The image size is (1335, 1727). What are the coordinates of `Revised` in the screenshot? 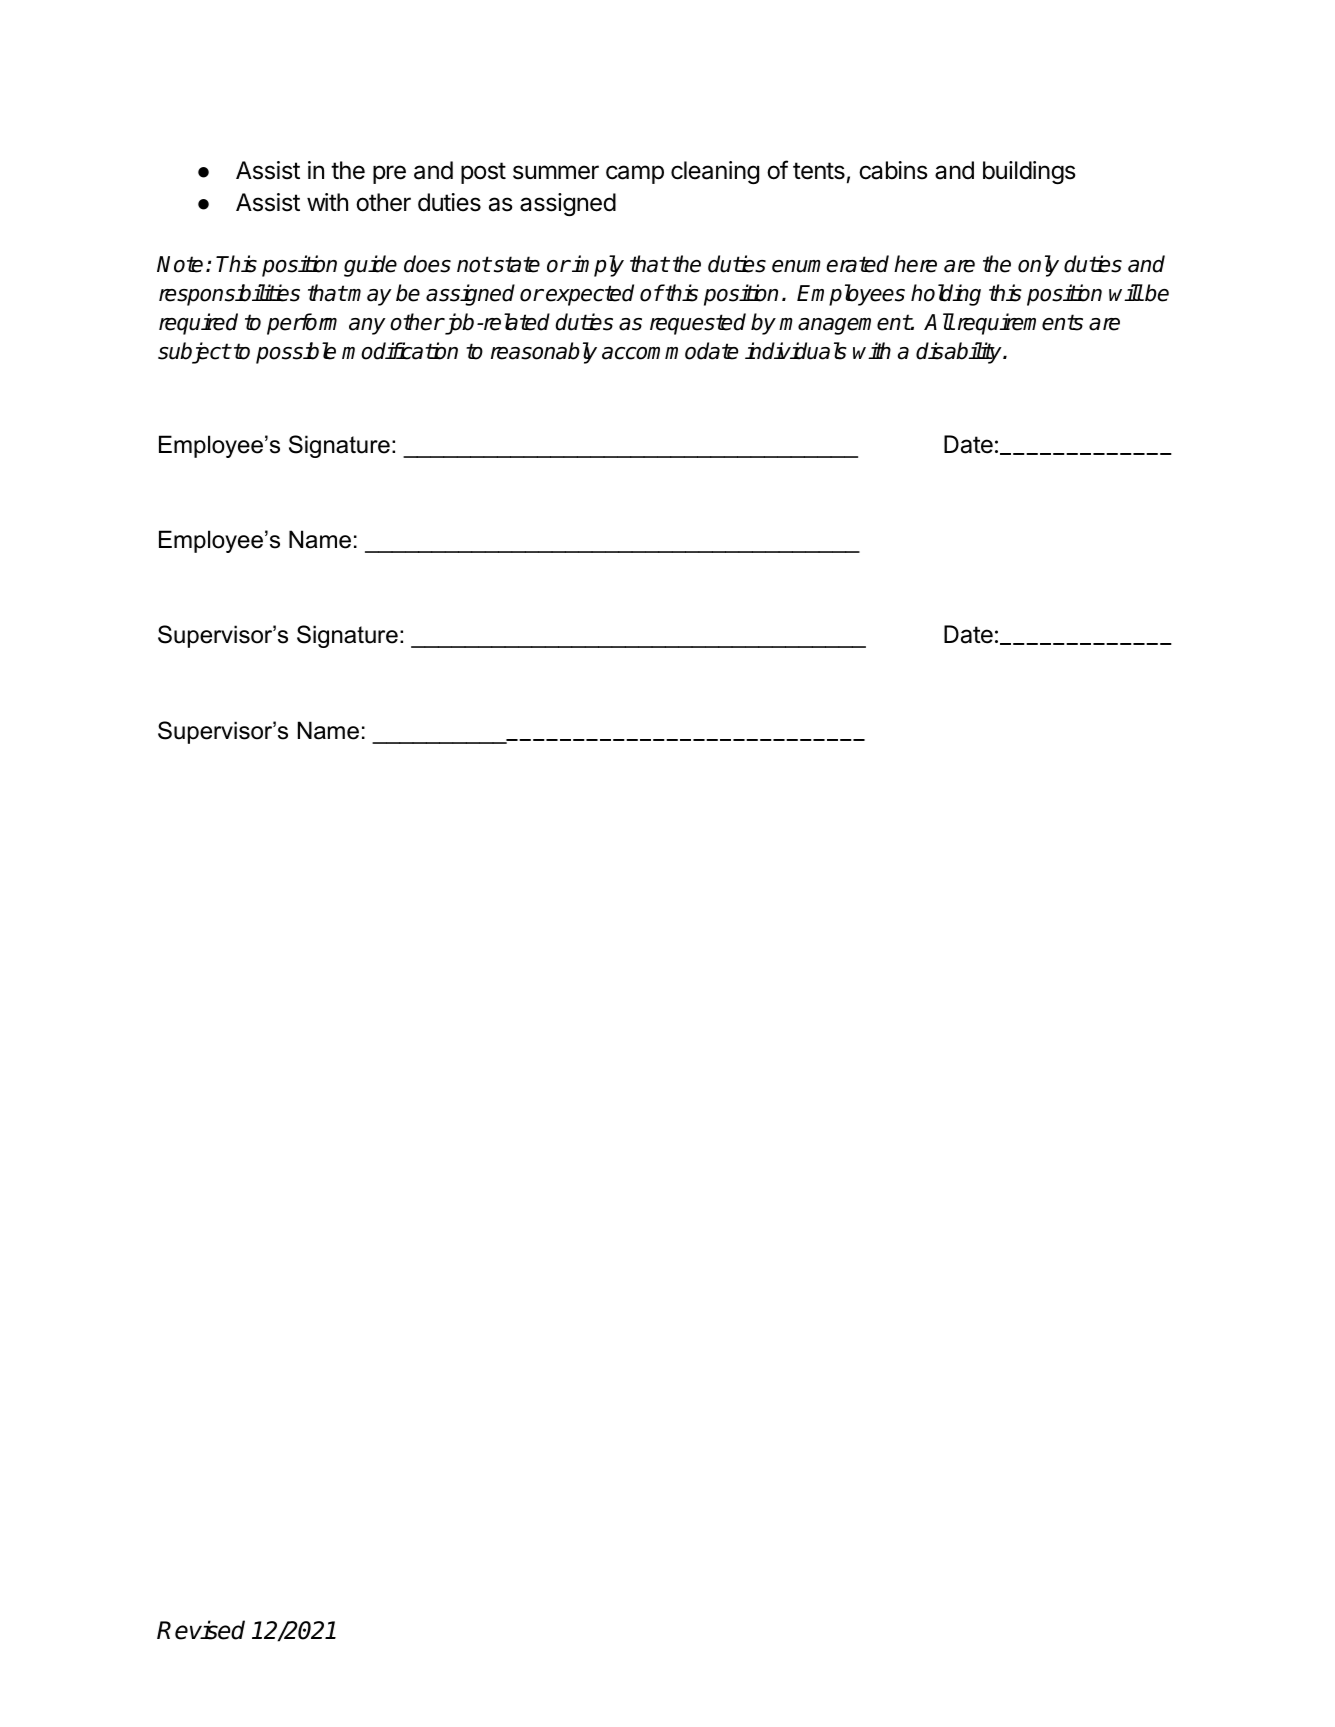 It's located at (201, 1630).
